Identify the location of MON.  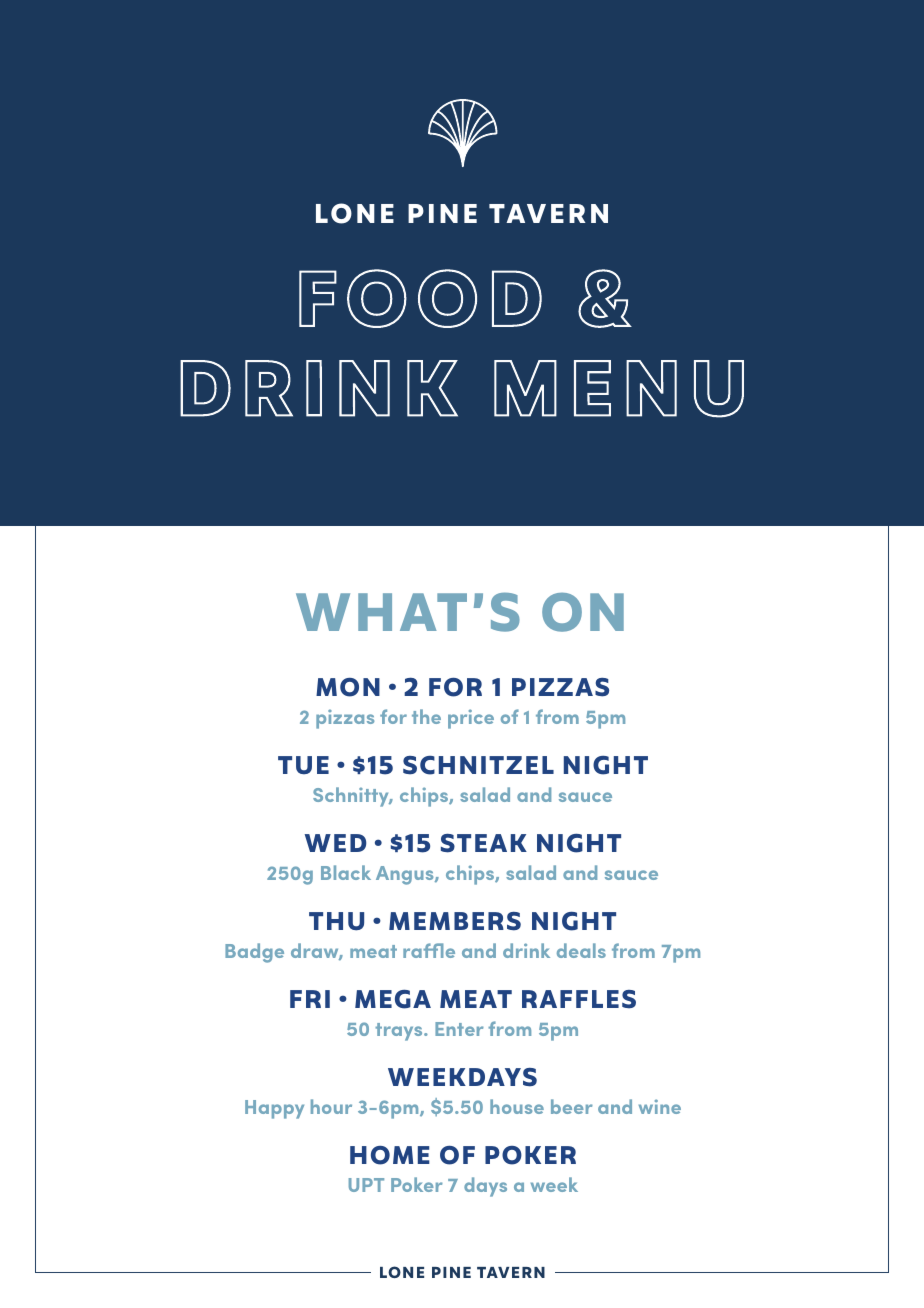
(348, 687).
